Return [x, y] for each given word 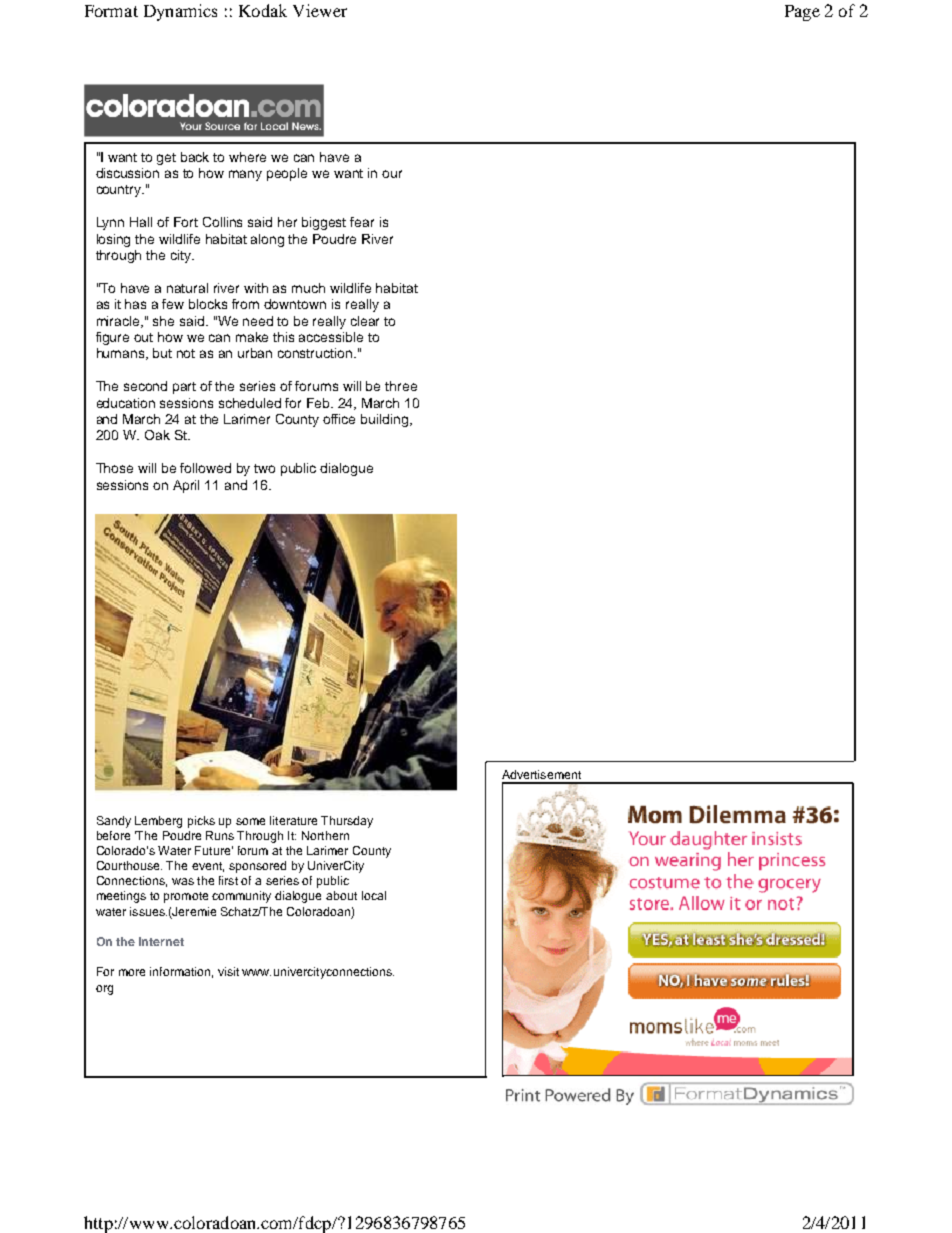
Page [802, 13]
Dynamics [180, 12]
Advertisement [541, 774]
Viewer [320, 10]
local [374, 895]
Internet [161, 941]
